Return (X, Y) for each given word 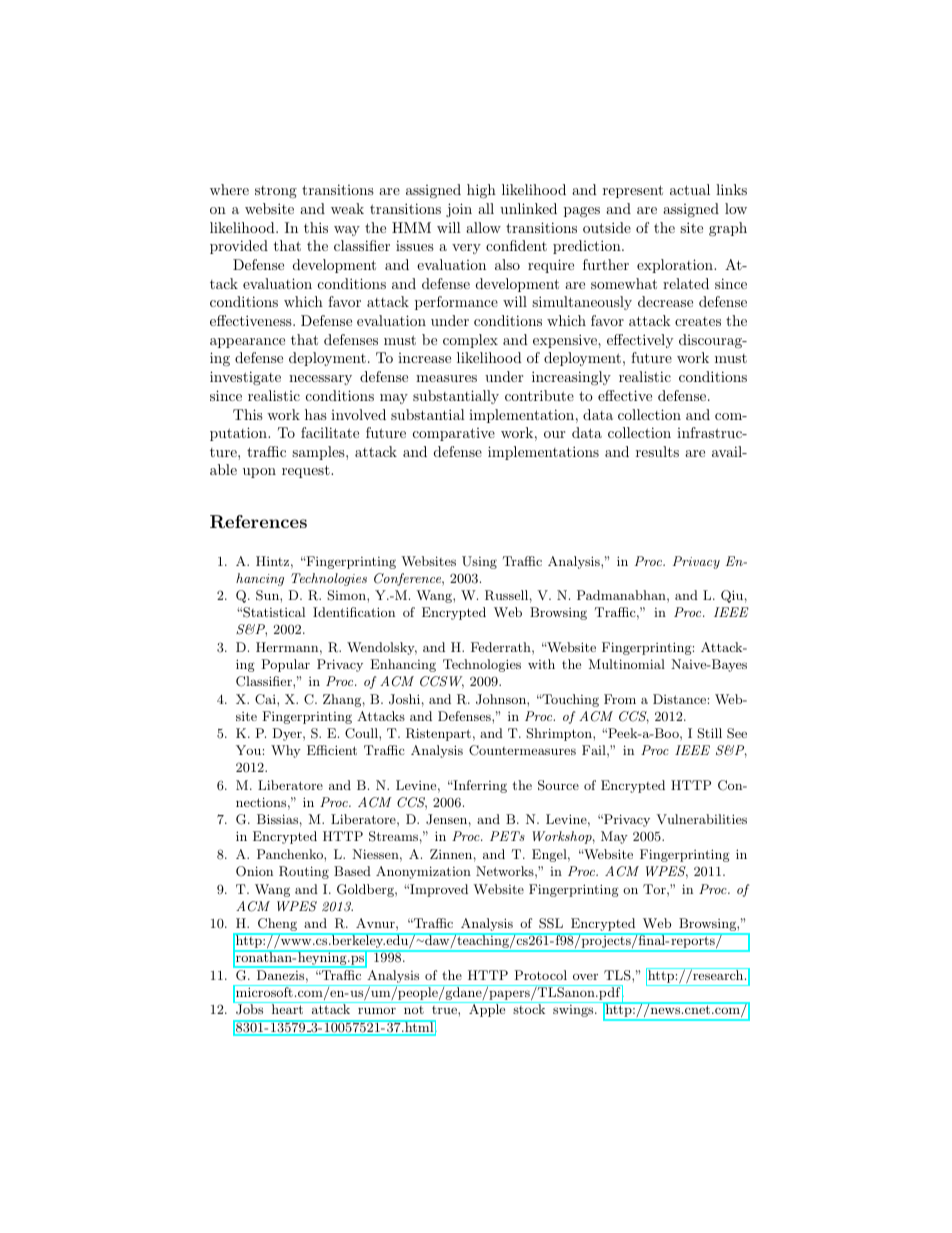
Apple (487, 1010)
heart (287, 1009)
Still (709, 733)
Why (286, 751)
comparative (454, 434)
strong (276, 192)
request (307, 471)
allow (483, 227)
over (585, 977)
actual (690, 189)
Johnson (502, 699)
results (657, 451)
